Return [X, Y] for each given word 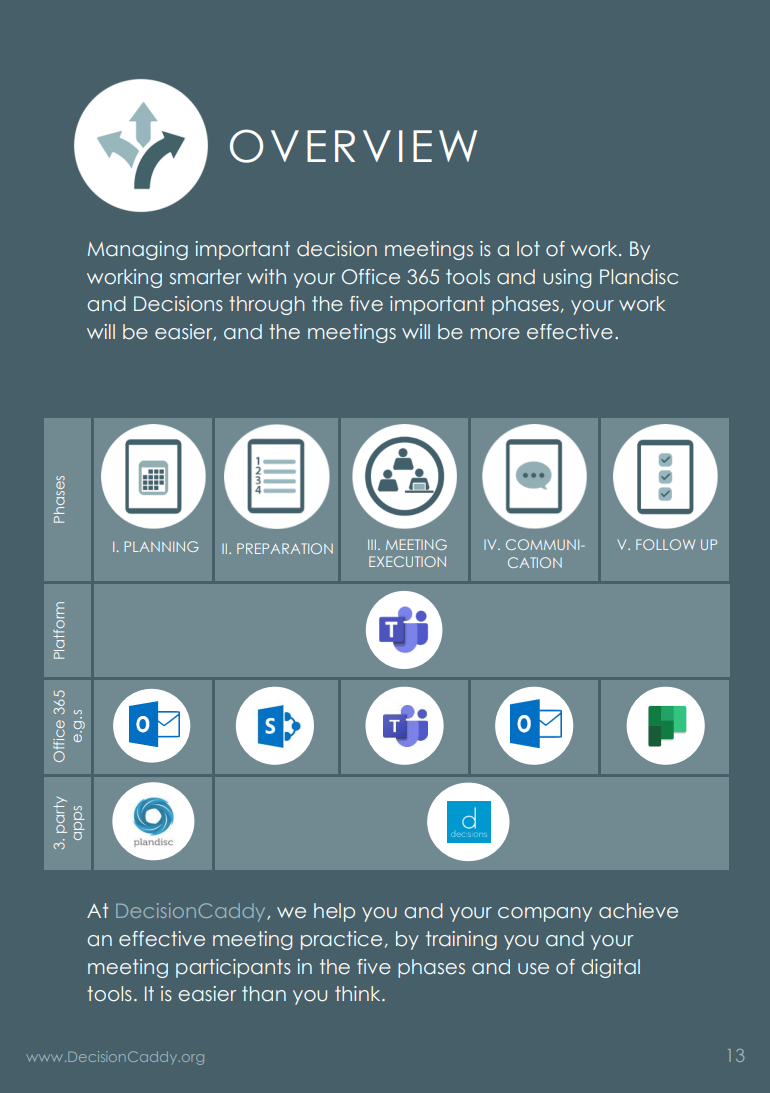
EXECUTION [407, 561]
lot [528, 249]
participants [233, 968]
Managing [138, 250]
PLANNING [162, 546]
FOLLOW [665, 544]
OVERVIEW [353, 146]
